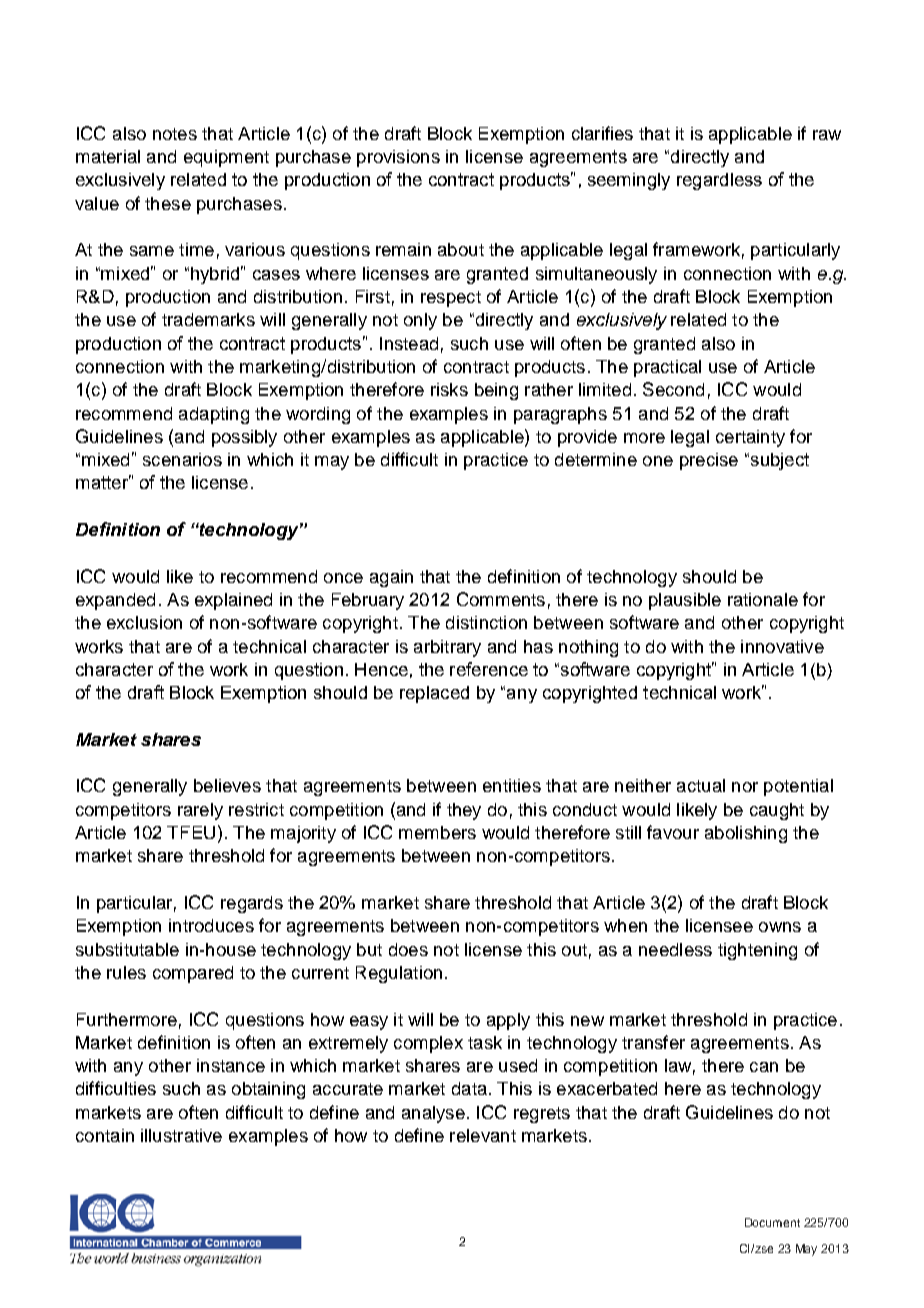  What do you see at coordinates (181, 1135) in the screenshot?
I see `illustrative` at bounding box center [181, 1135].
